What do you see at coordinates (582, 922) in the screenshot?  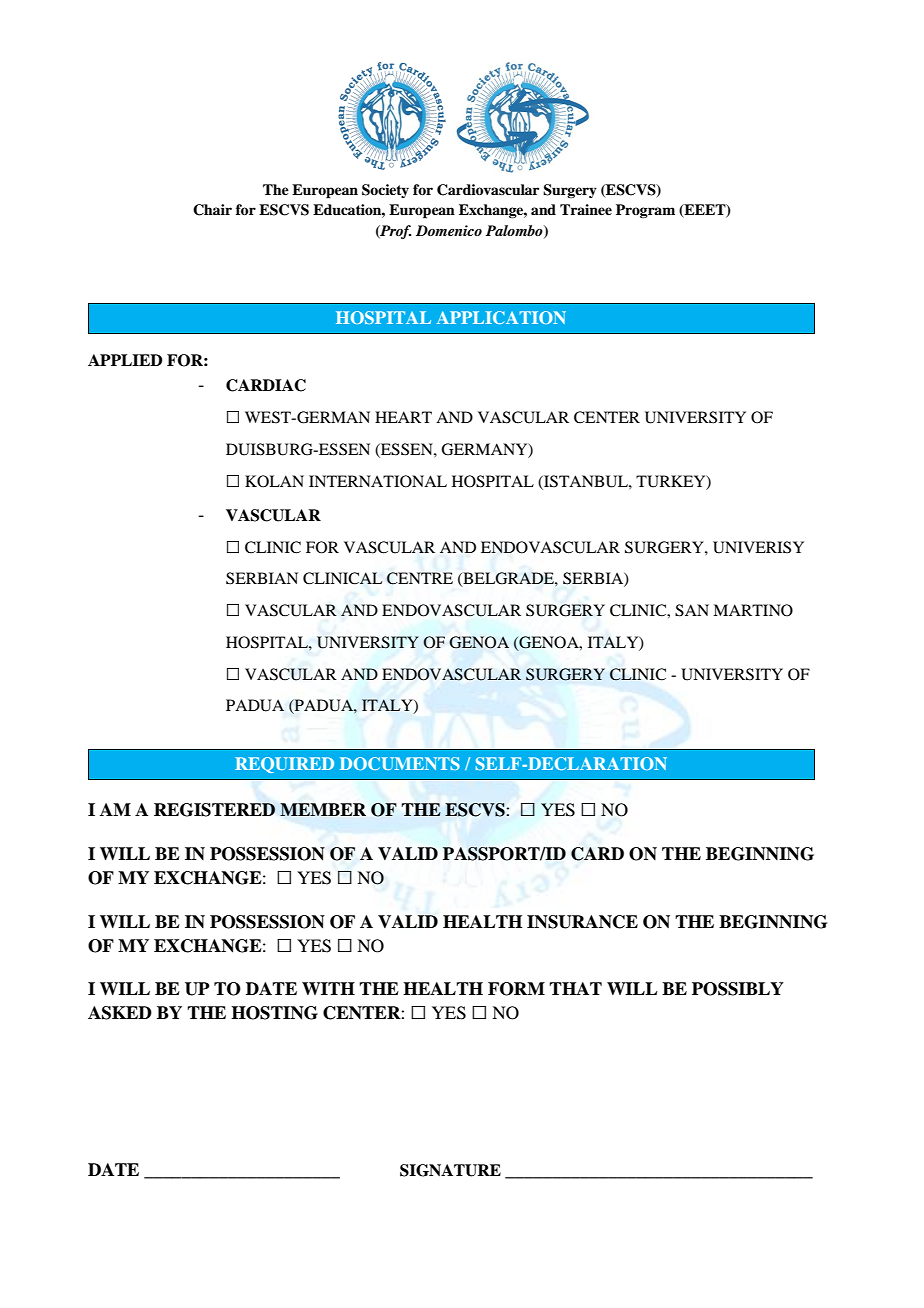 I see `INSURANCE` at bounding box center [582, 922].
